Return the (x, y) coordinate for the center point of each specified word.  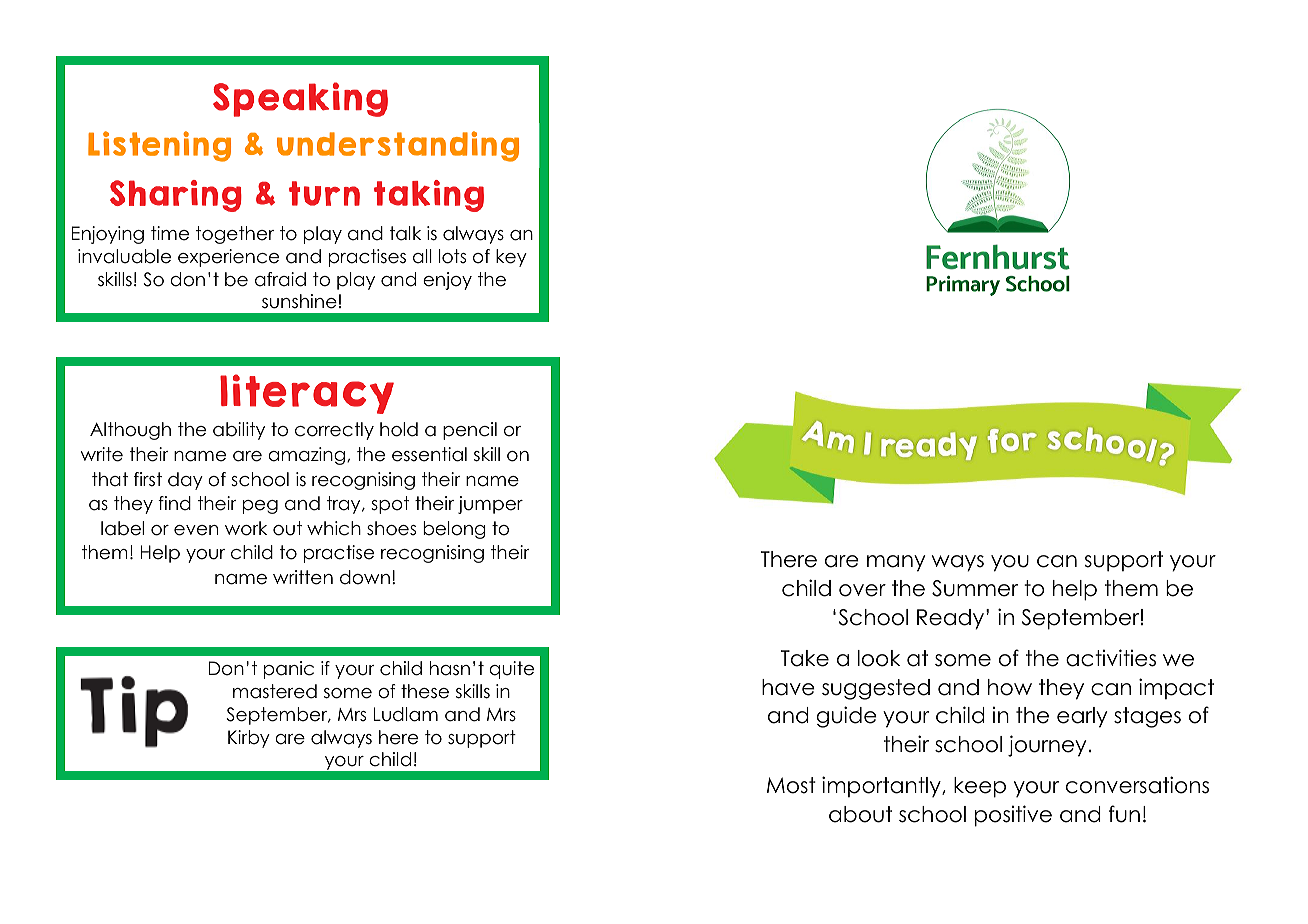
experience (228, 258)
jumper (490, 505)
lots (452, 256)
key (511, 258)
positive (1013, 816)
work (246, 528)
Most (791, 785)
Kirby (249, 739)
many (896, 563)
